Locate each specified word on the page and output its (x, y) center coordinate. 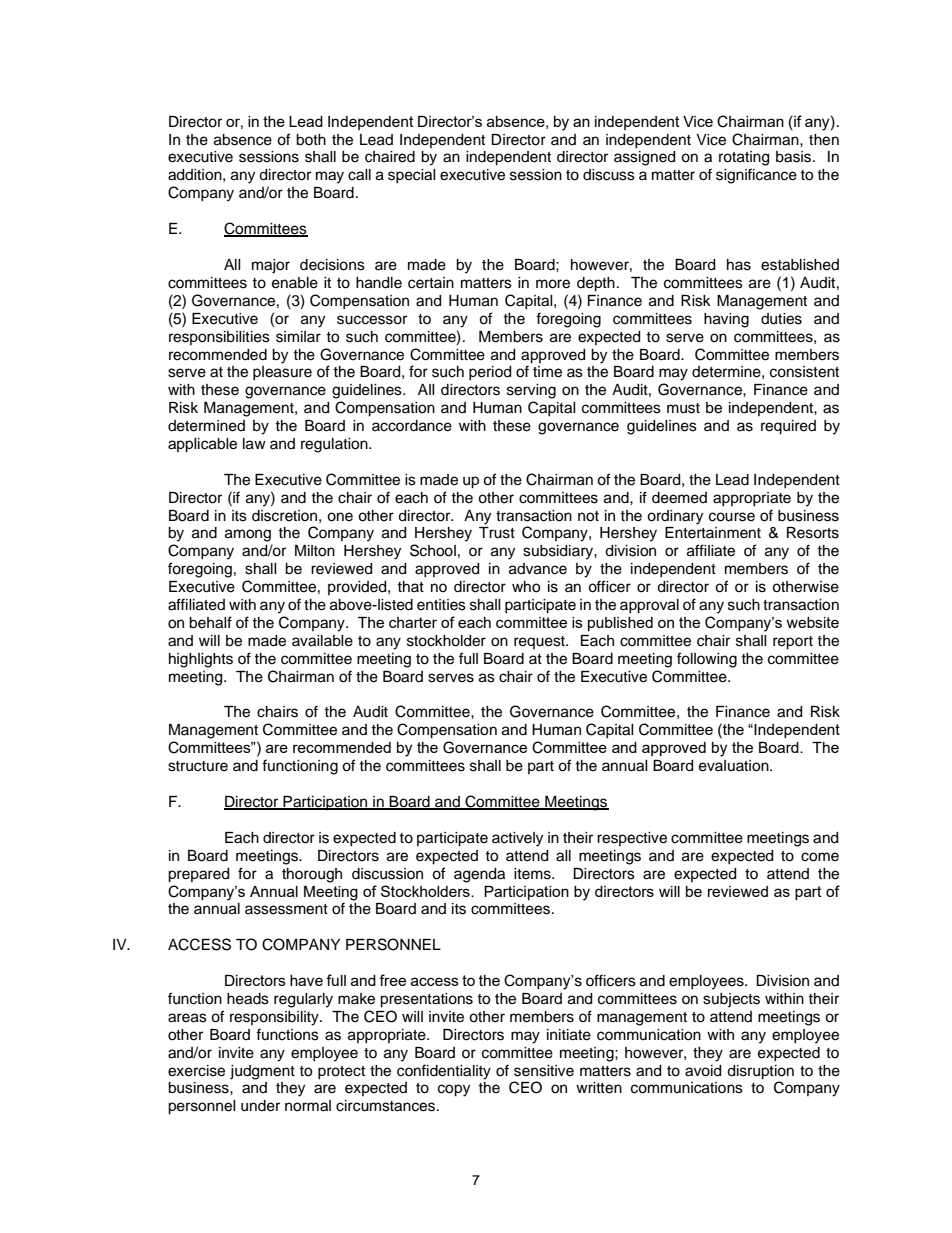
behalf (210, 622)
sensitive (544, 1071)
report (793, 643)
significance (756, 176)
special (412, 176)
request (540, 642)
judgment (262, 1072)
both (311, 140)
